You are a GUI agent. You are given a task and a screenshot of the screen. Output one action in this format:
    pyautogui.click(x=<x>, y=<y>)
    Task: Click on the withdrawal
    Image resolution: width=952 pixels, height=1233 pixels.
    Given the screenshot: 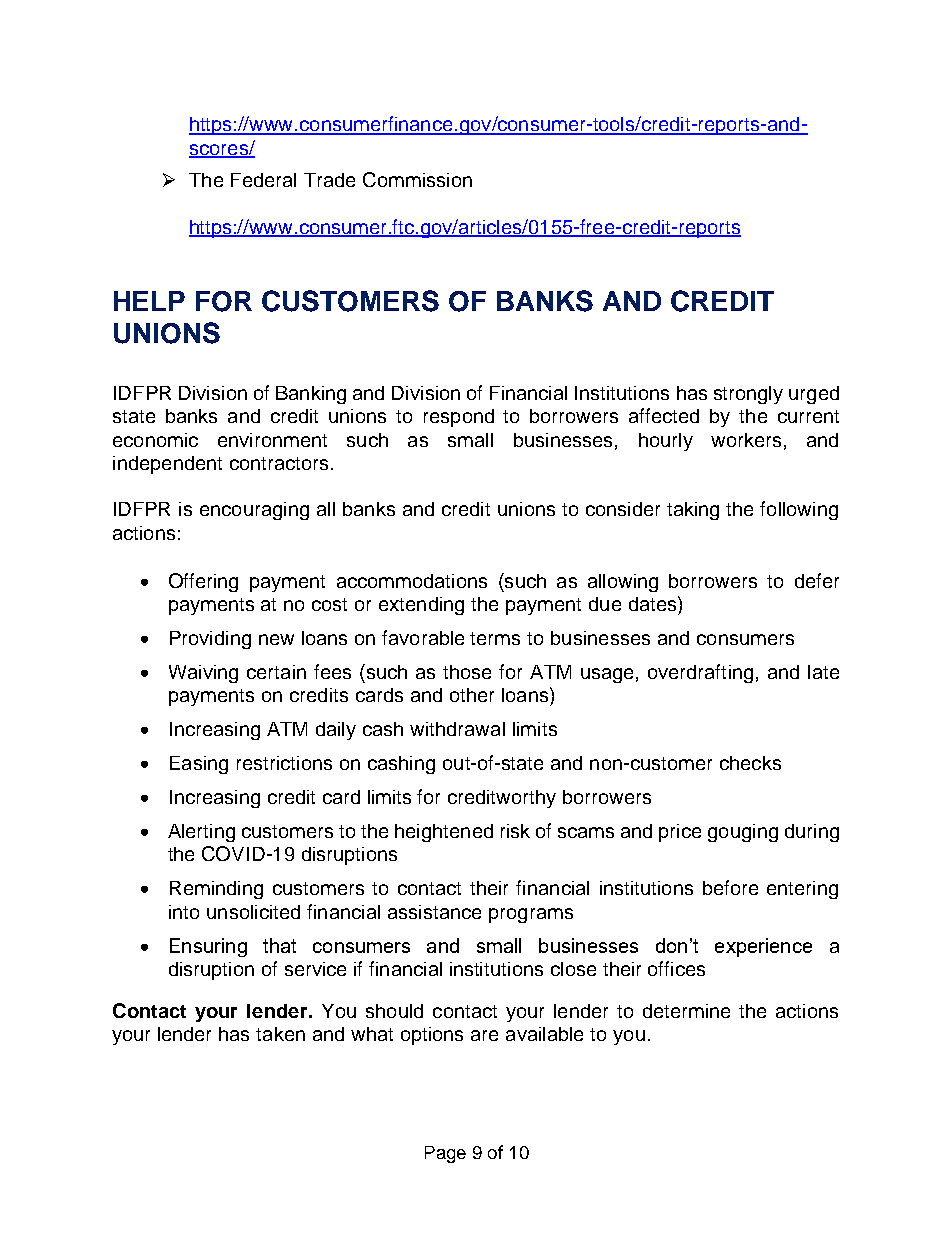 What is the action you would take?
    pyautogui.click(x=457, y=729)
